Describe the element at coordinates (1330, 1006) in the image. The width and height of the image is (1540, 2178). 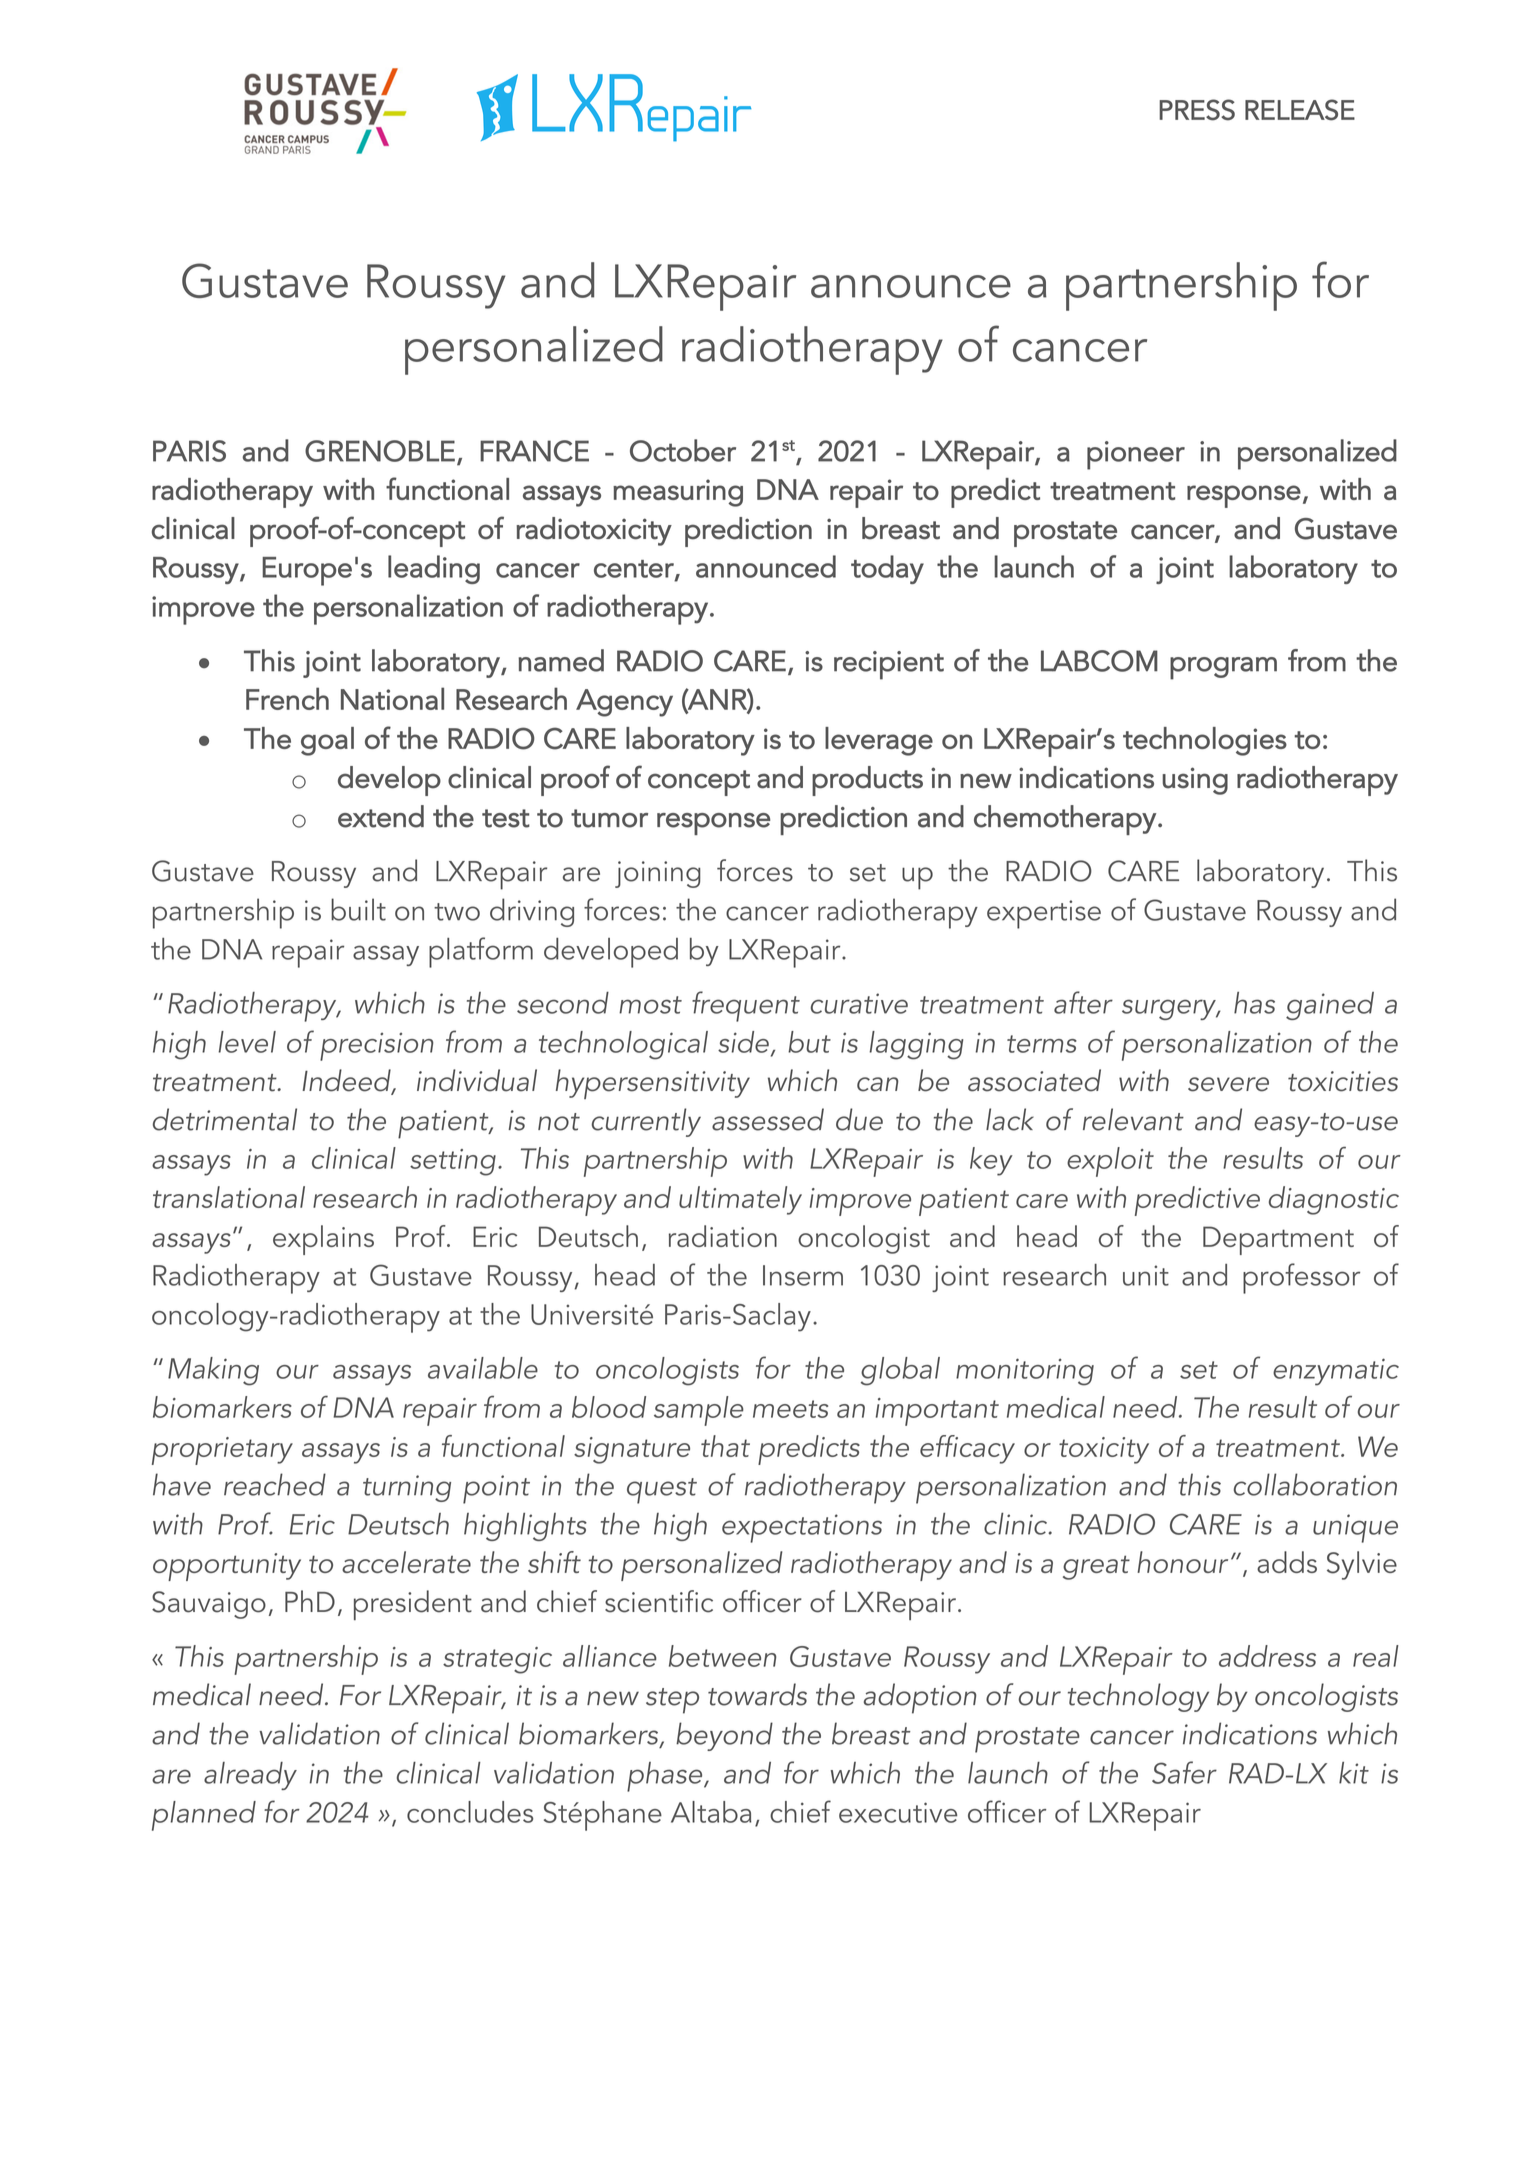
I see `gained` at that location.
